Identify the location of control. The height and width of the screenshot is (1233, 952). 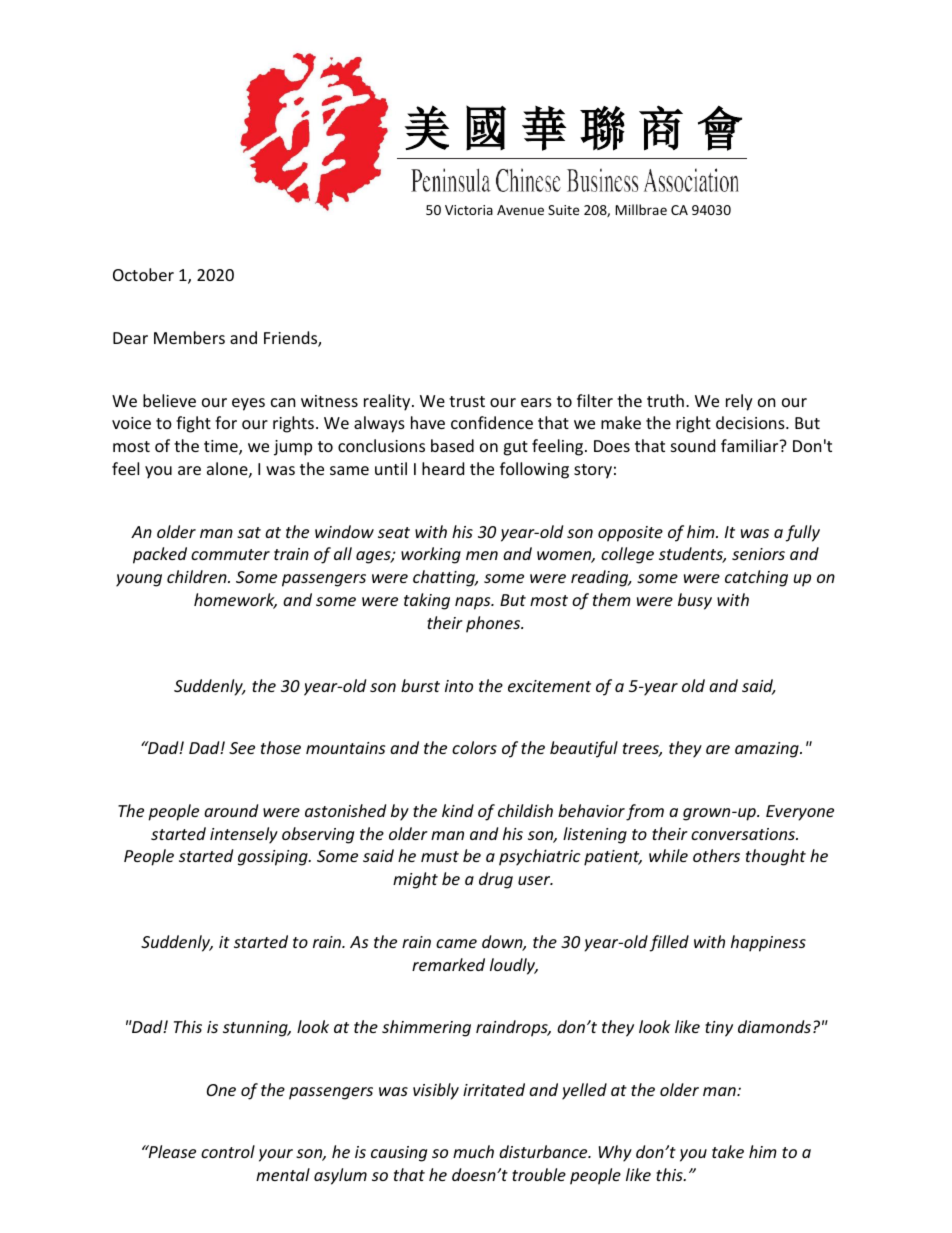
(228, 1151).
